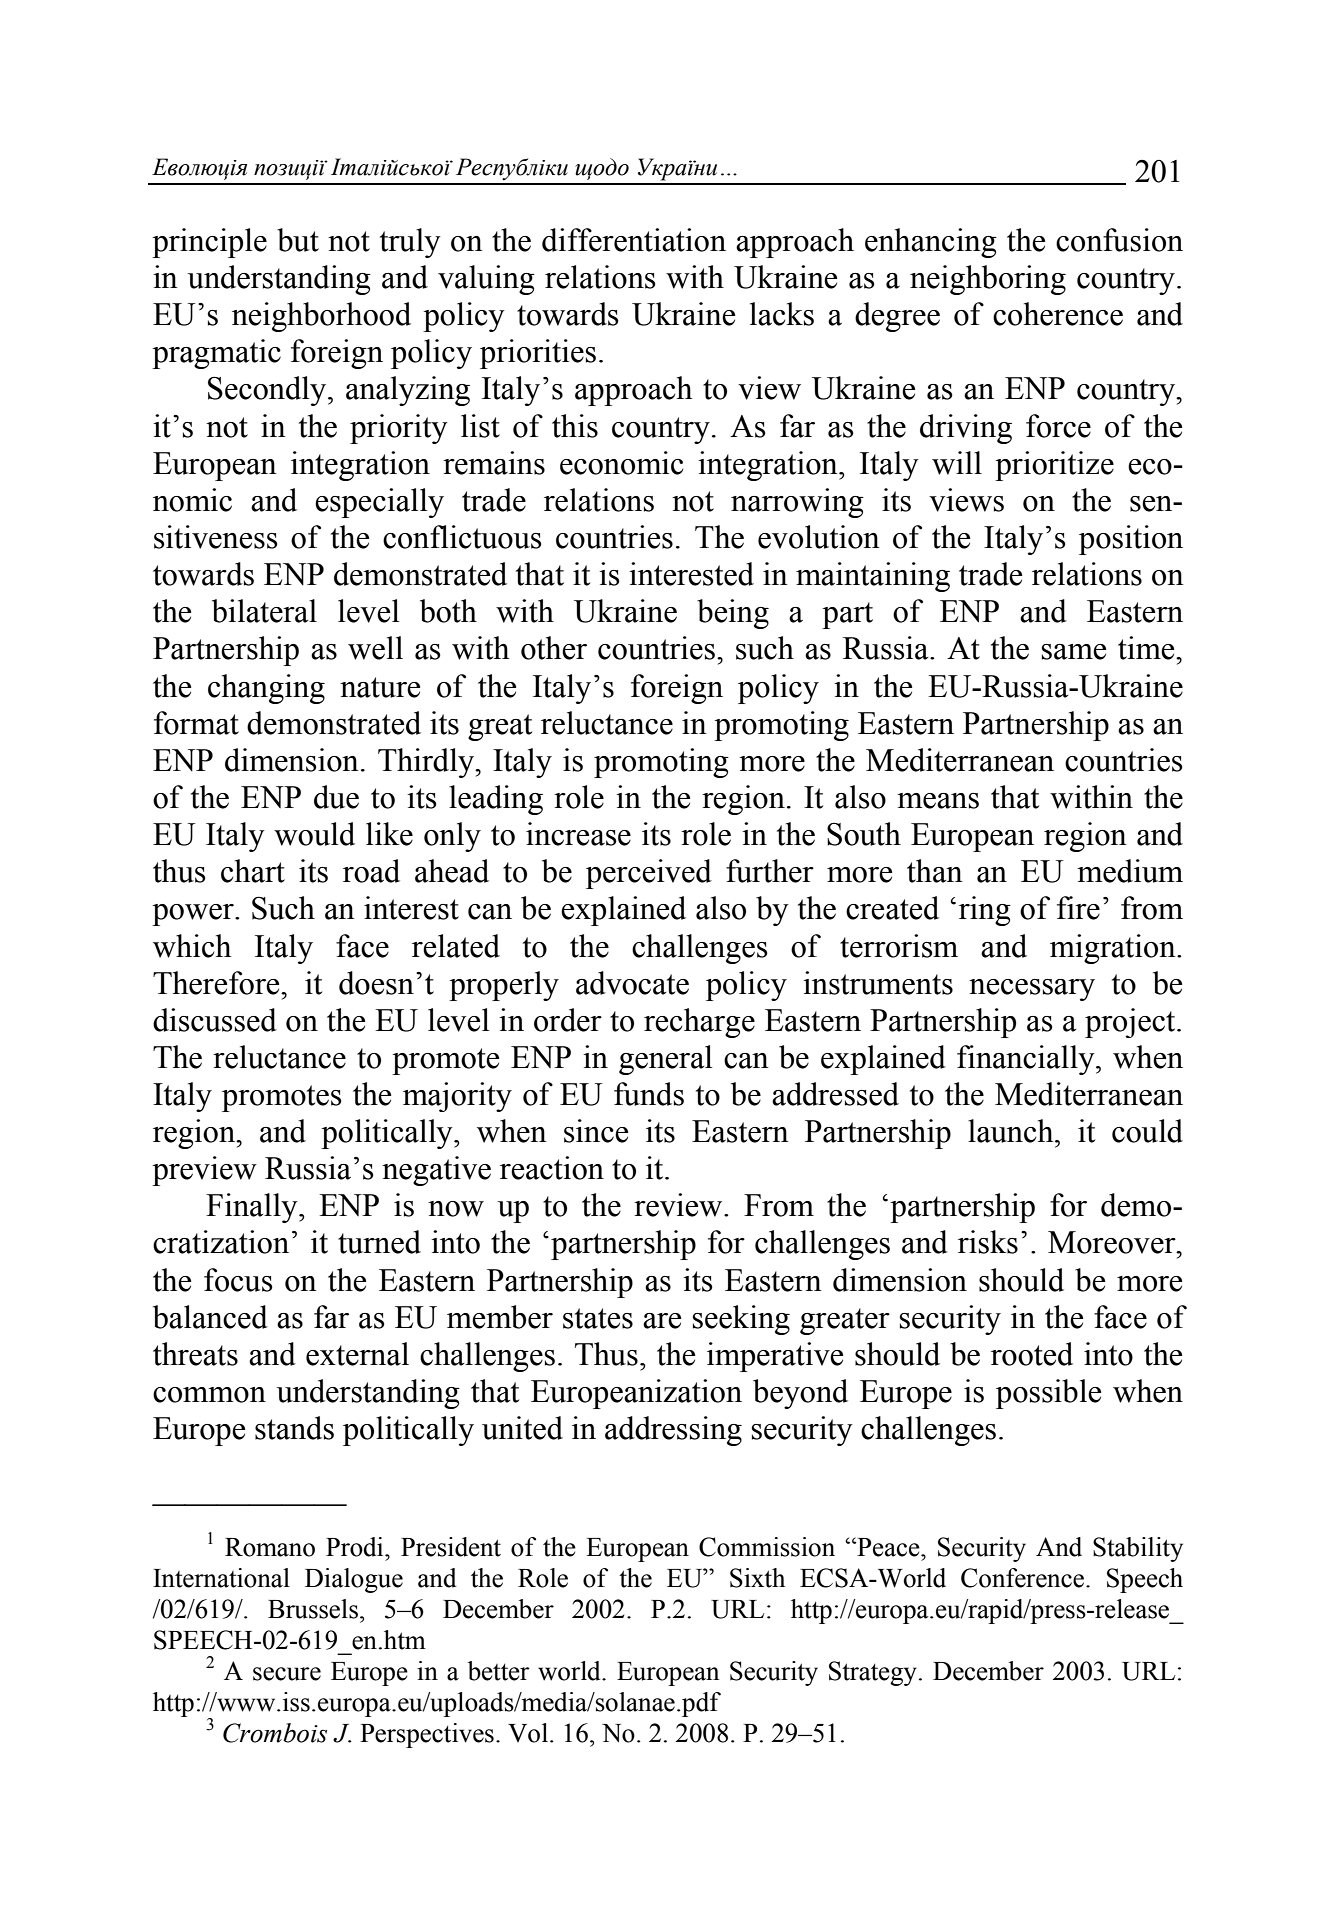  I want to click on due, so click(336, 797).
